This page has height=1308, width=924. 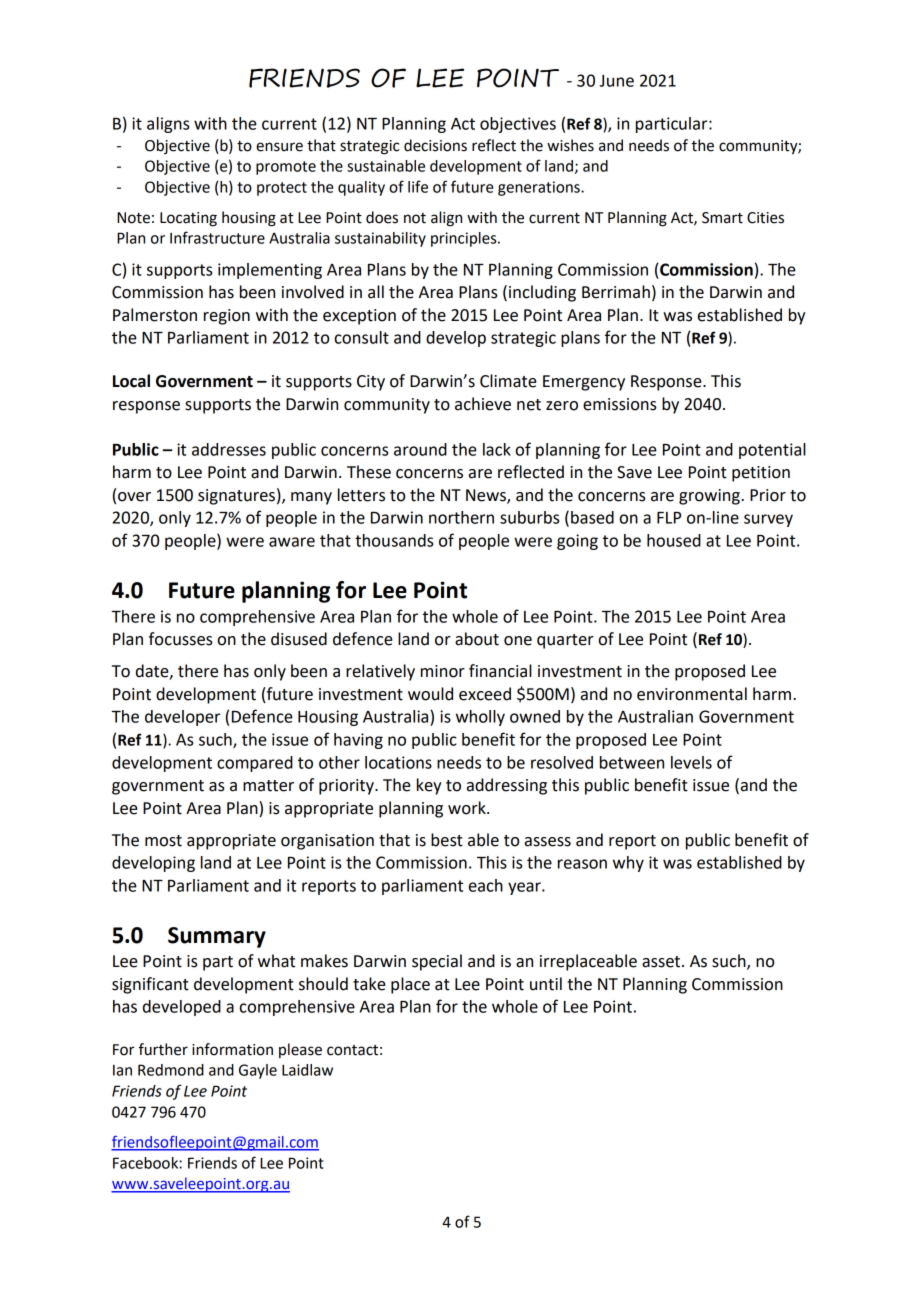 What do you see at coordinates (468, 808) in the page?
I see `work` at bounding box center [468, 808].
